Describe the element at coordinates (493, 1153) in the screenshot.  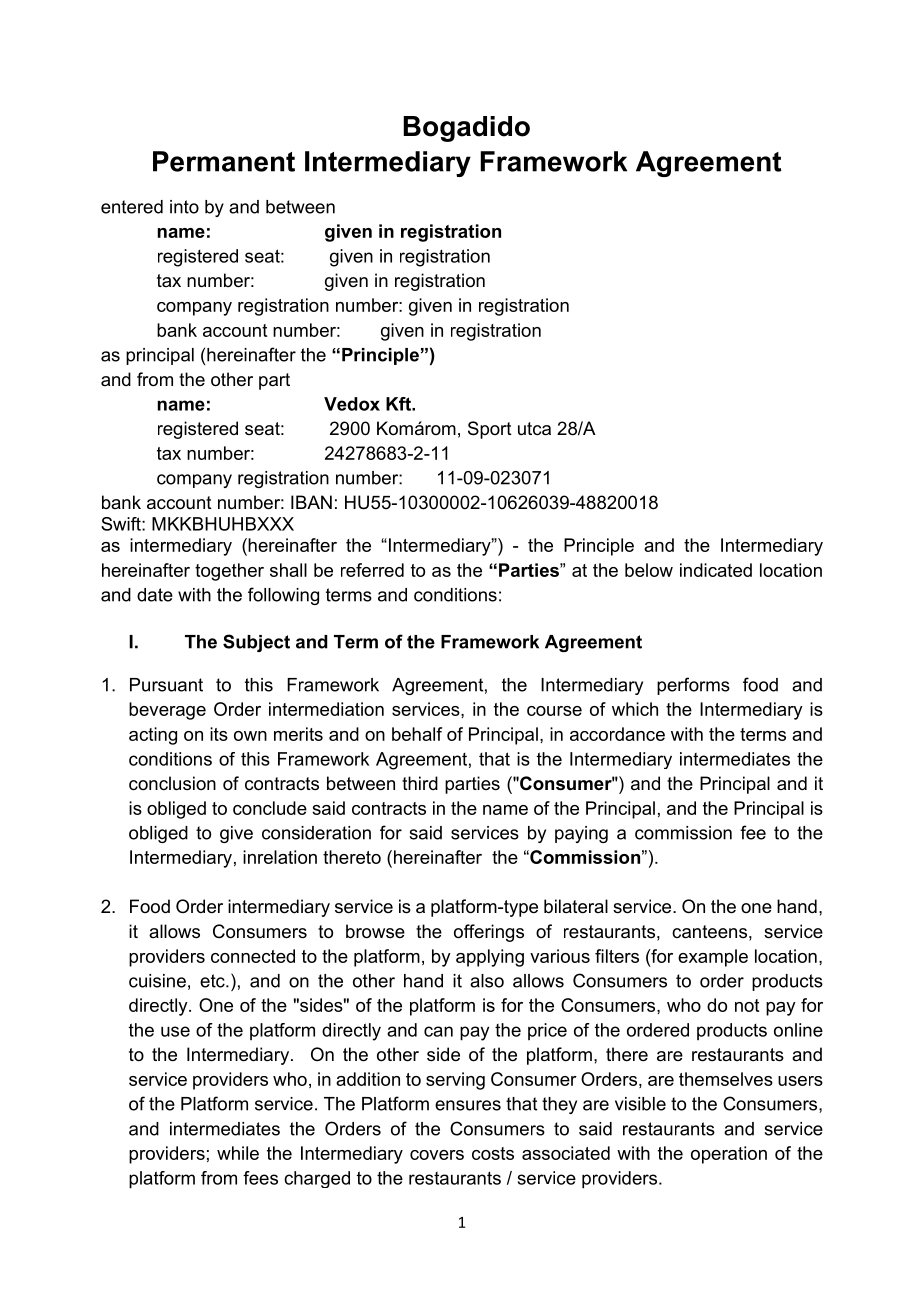
I see `costs` at that location.
